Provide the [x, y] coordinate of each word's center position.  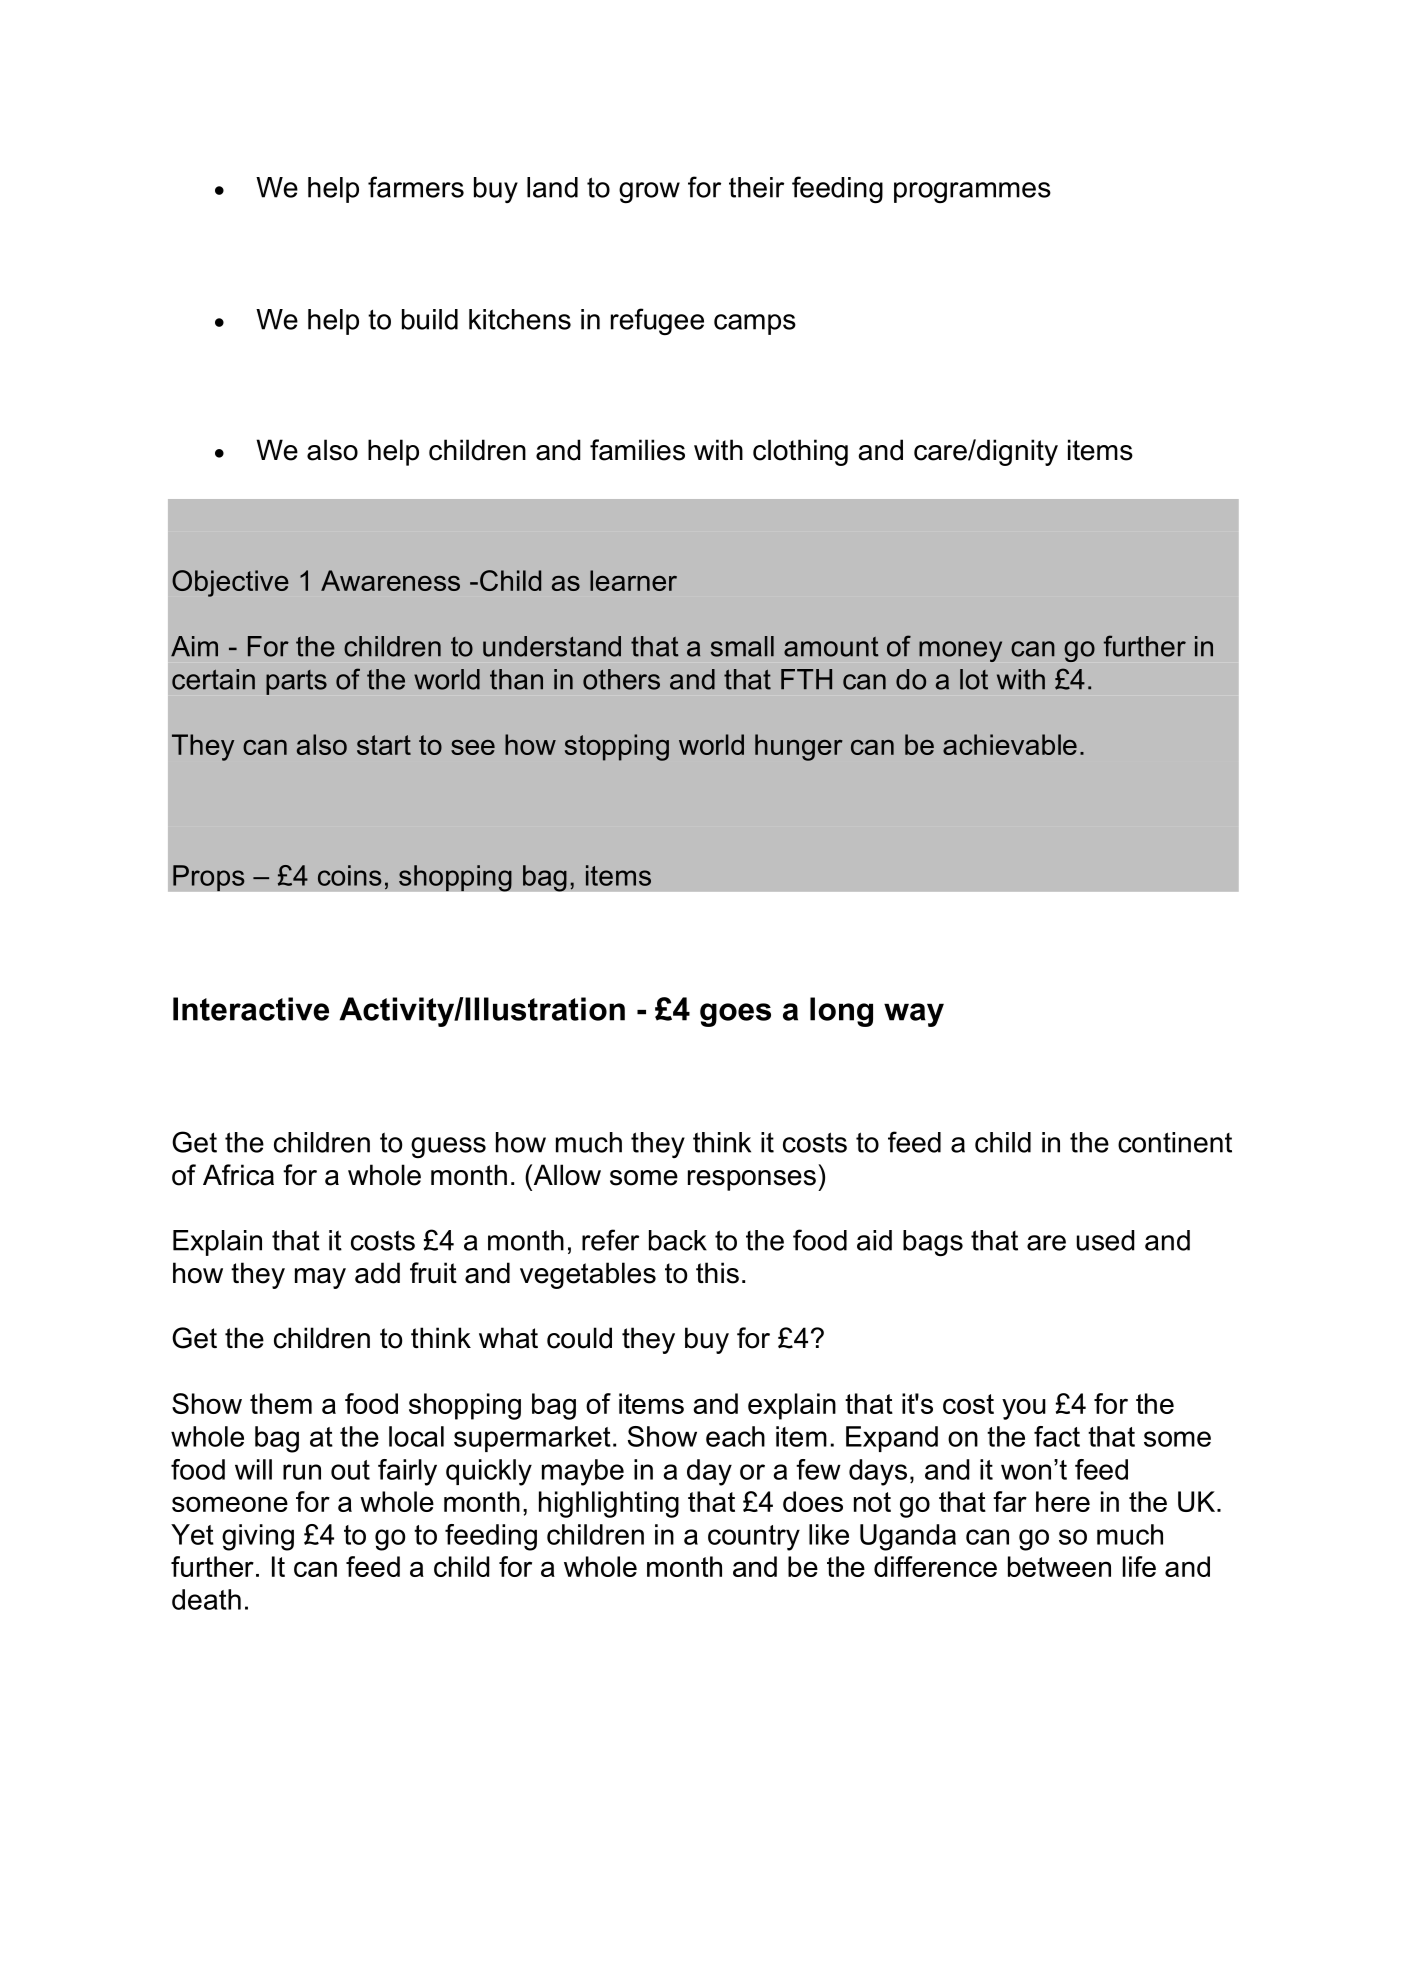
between [1059, 1566]
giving [258, 1537]
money [960, 651]
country [754, 1538]
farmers [416, 187]
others [621, 679]
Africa [238, 1175]
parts [296, 682]
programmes [972, 192]
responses [752, 1180]
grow [649, 192]
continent [1175, 1142]
